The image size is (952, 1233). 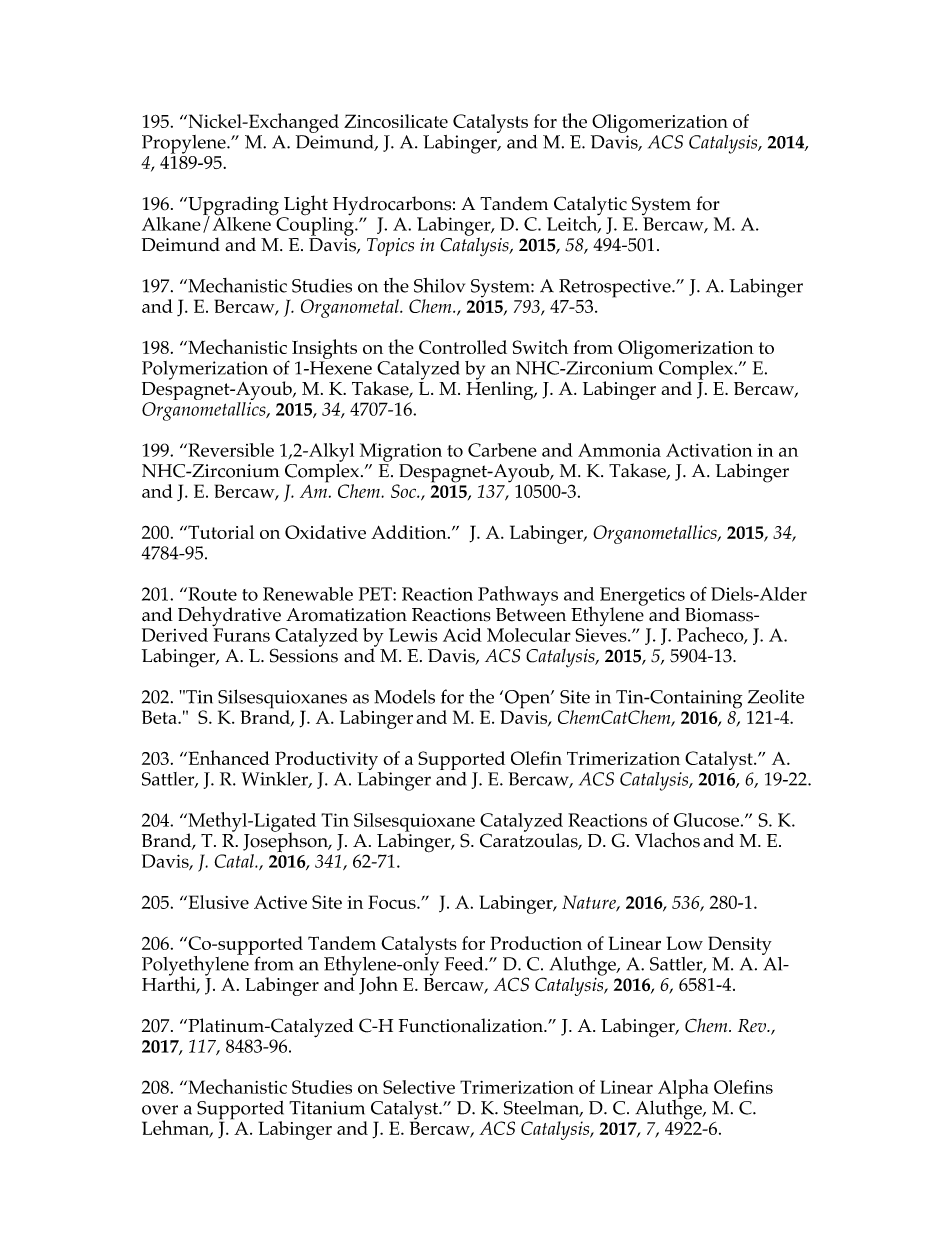 What do you see at coordinates (205, 370) in the screenshot?
I see `Polymerization` at bounding box center [205, 370].
